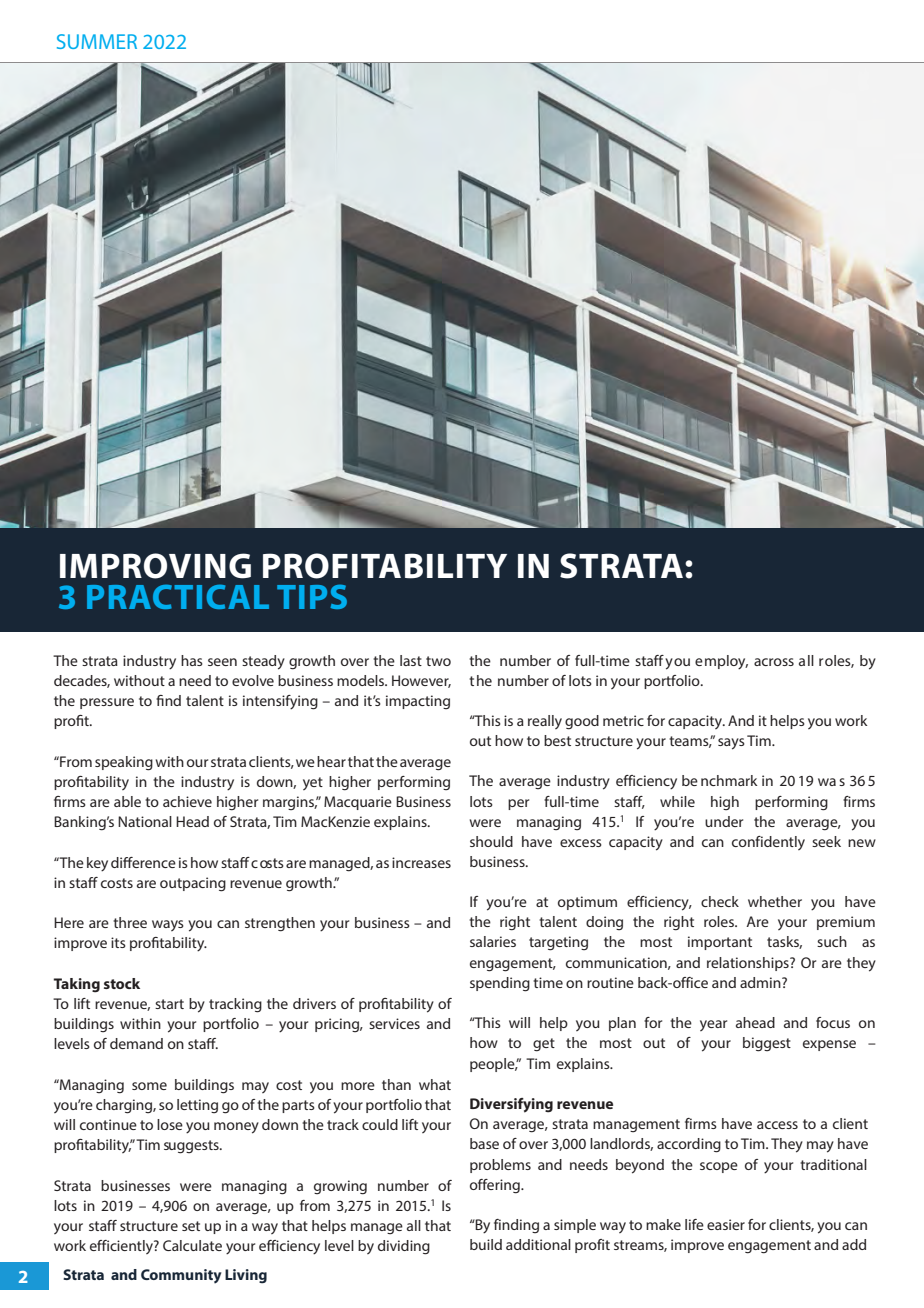 This screenshot has height=1308, width=924. Describe the element at coordinates (491, 841) in the screenshot. I see `should` at that location.
